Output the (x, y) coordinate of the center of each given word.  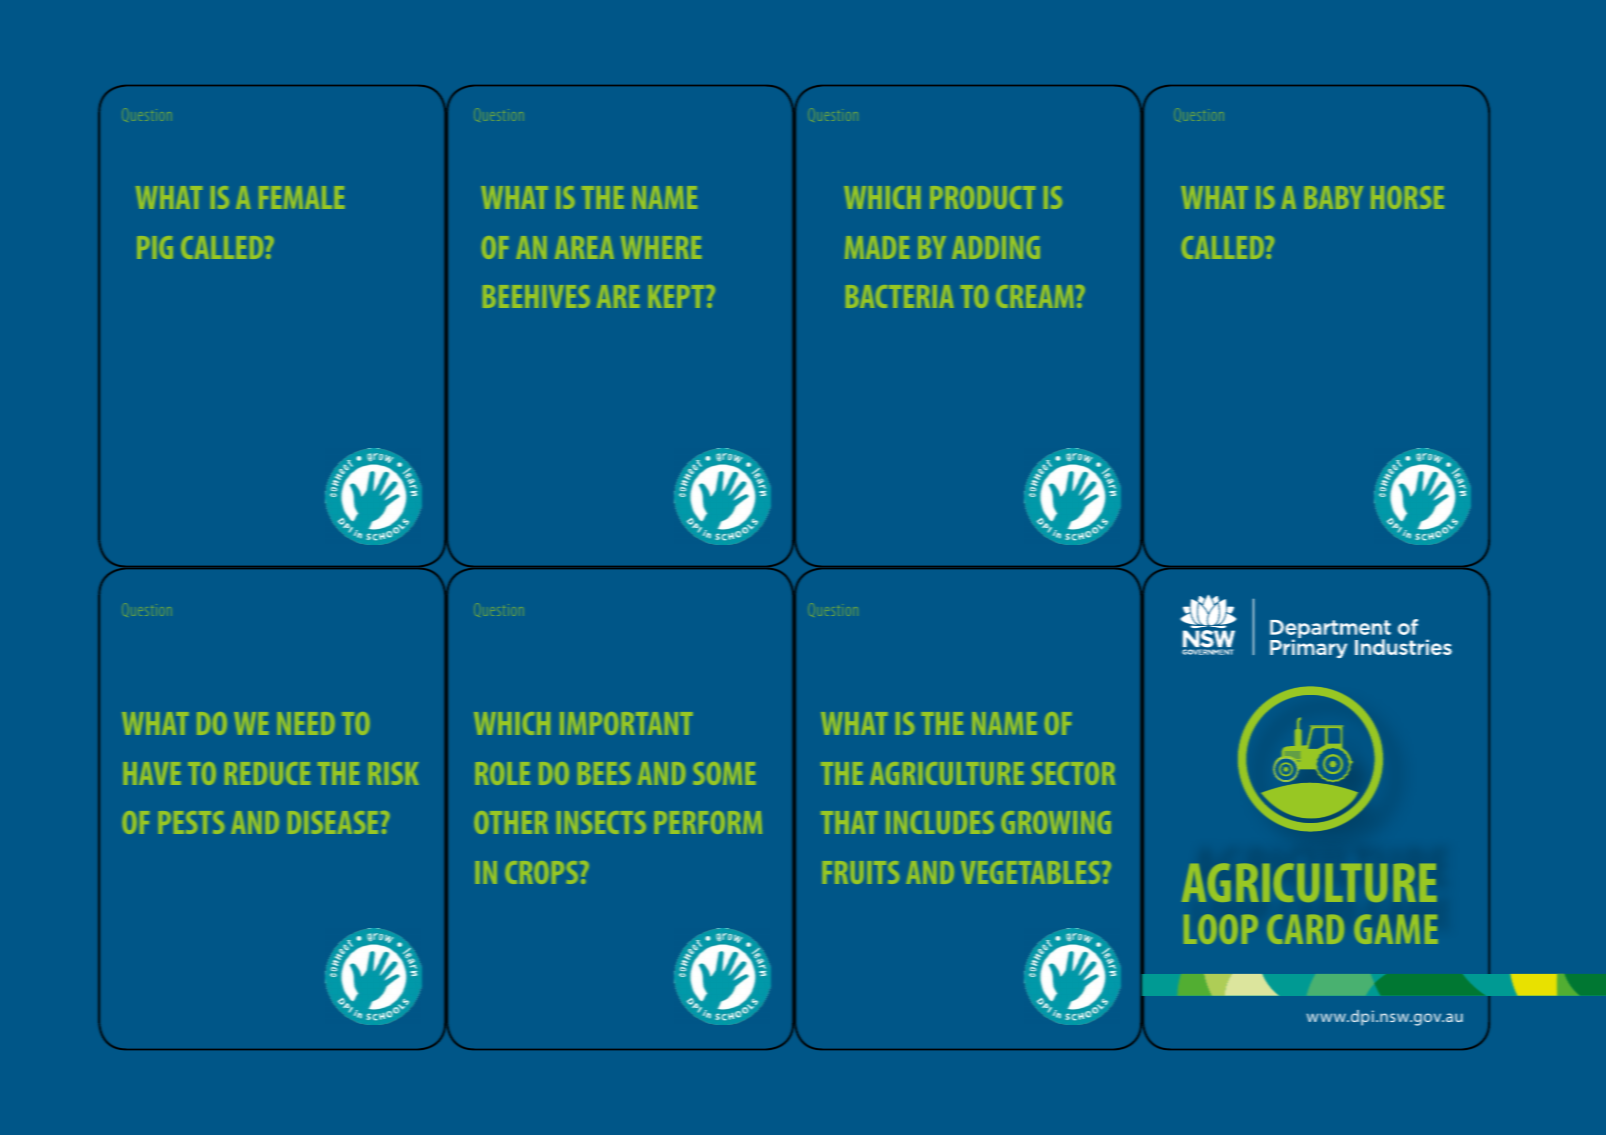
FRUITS (861, 872)
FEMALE (301, 197)
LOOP (1221, 929)
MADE (877, 247)
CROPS (543, 872)
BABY (1334, 197)
